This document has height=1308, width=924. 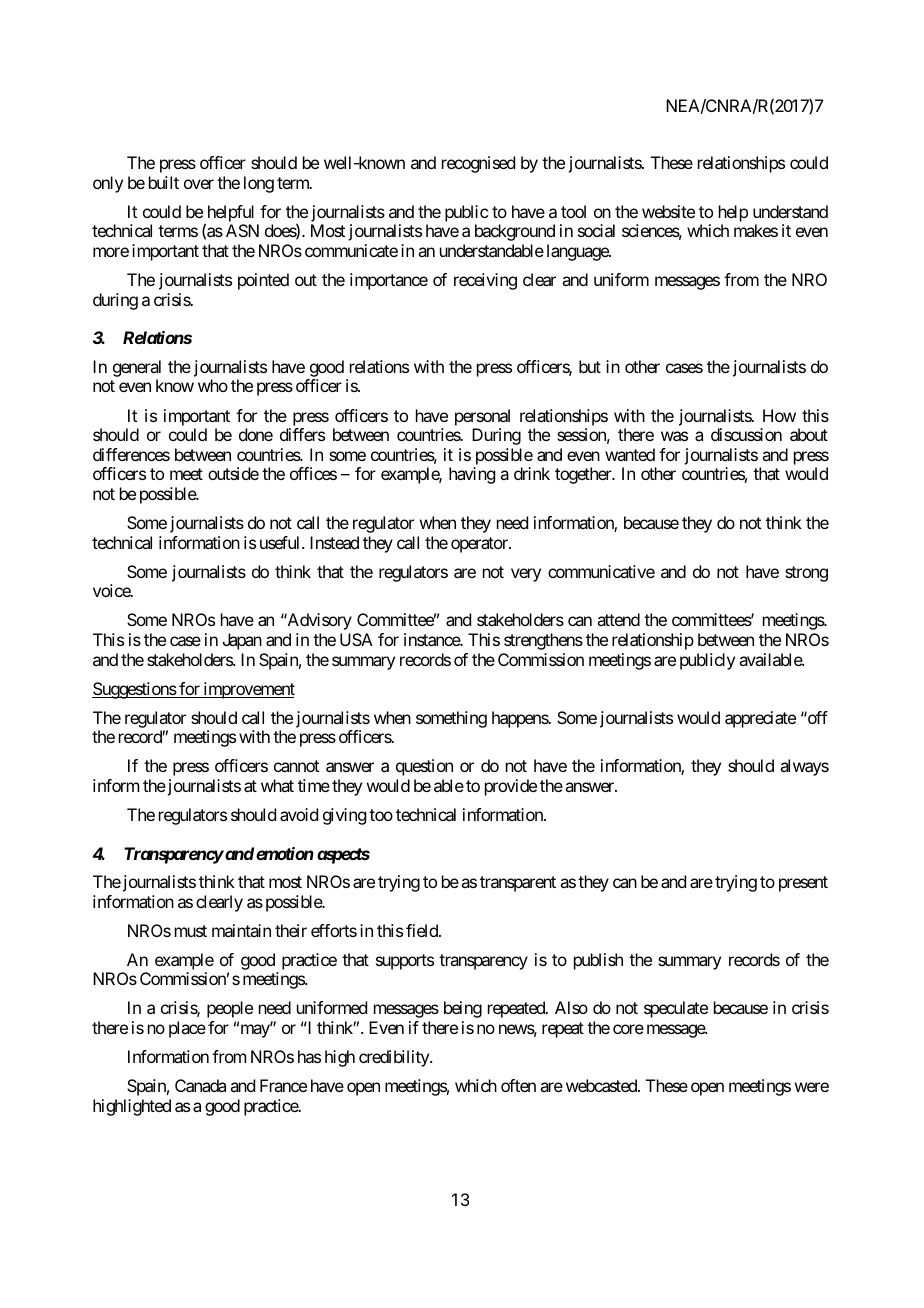 What do you see at coordinates (242, 641) in the document?
I see `Japan` at bounding box center [242, 641].
